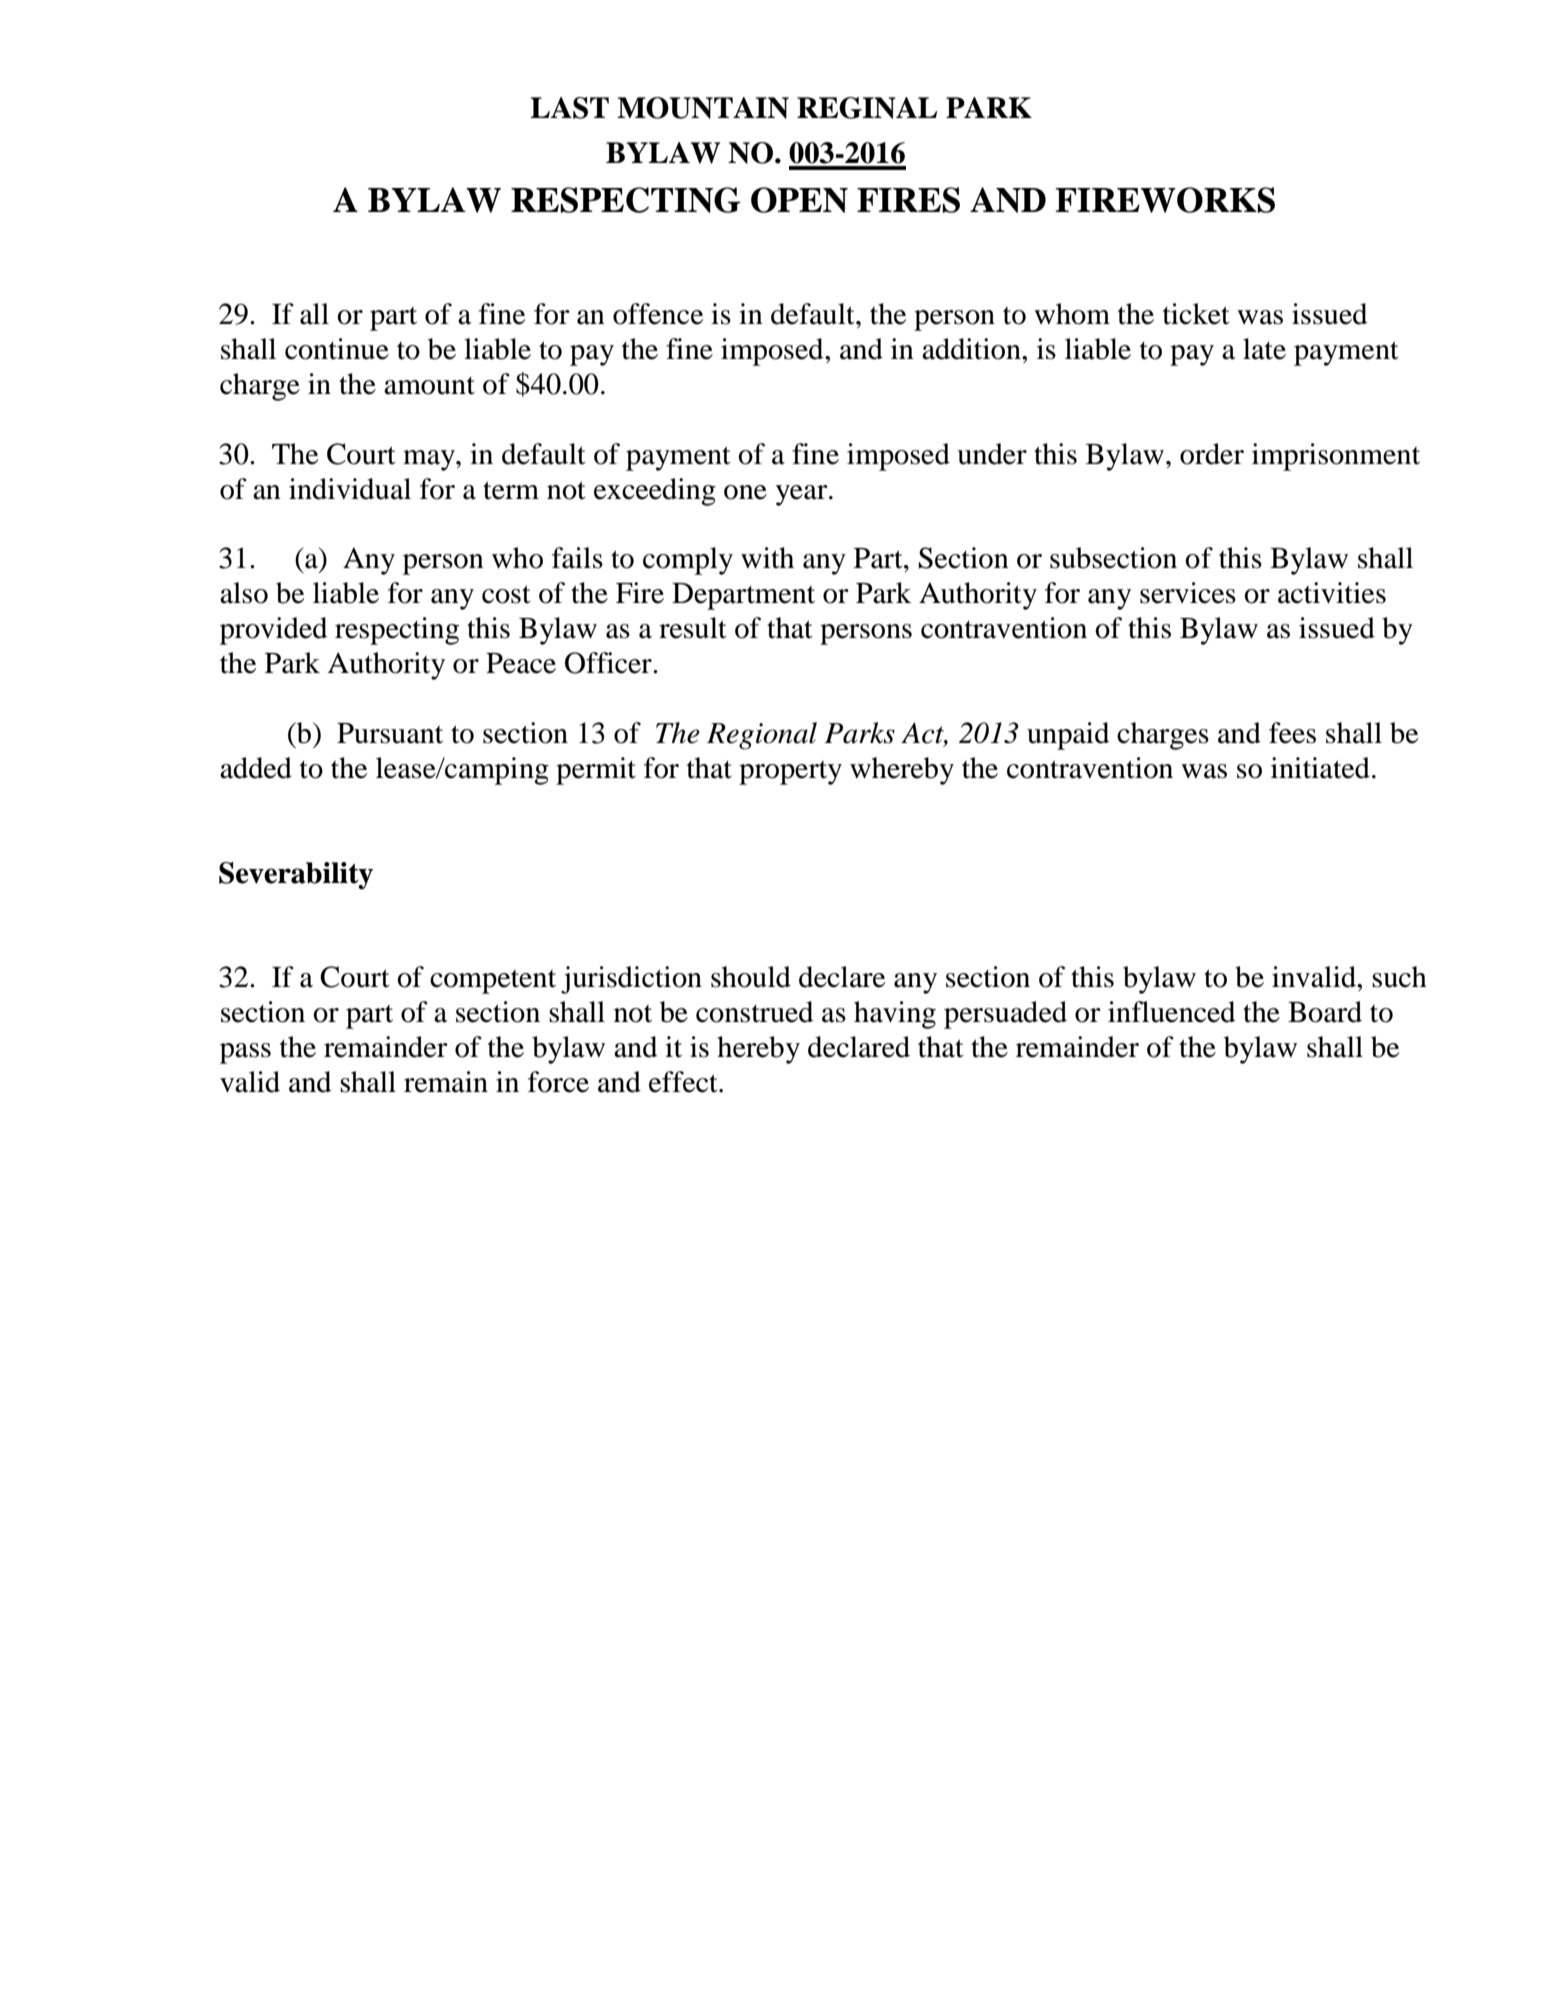  What do you see at coordinates (1325, 1012) in the image?
I see `Board` at bounding box center [1325, 1012].
